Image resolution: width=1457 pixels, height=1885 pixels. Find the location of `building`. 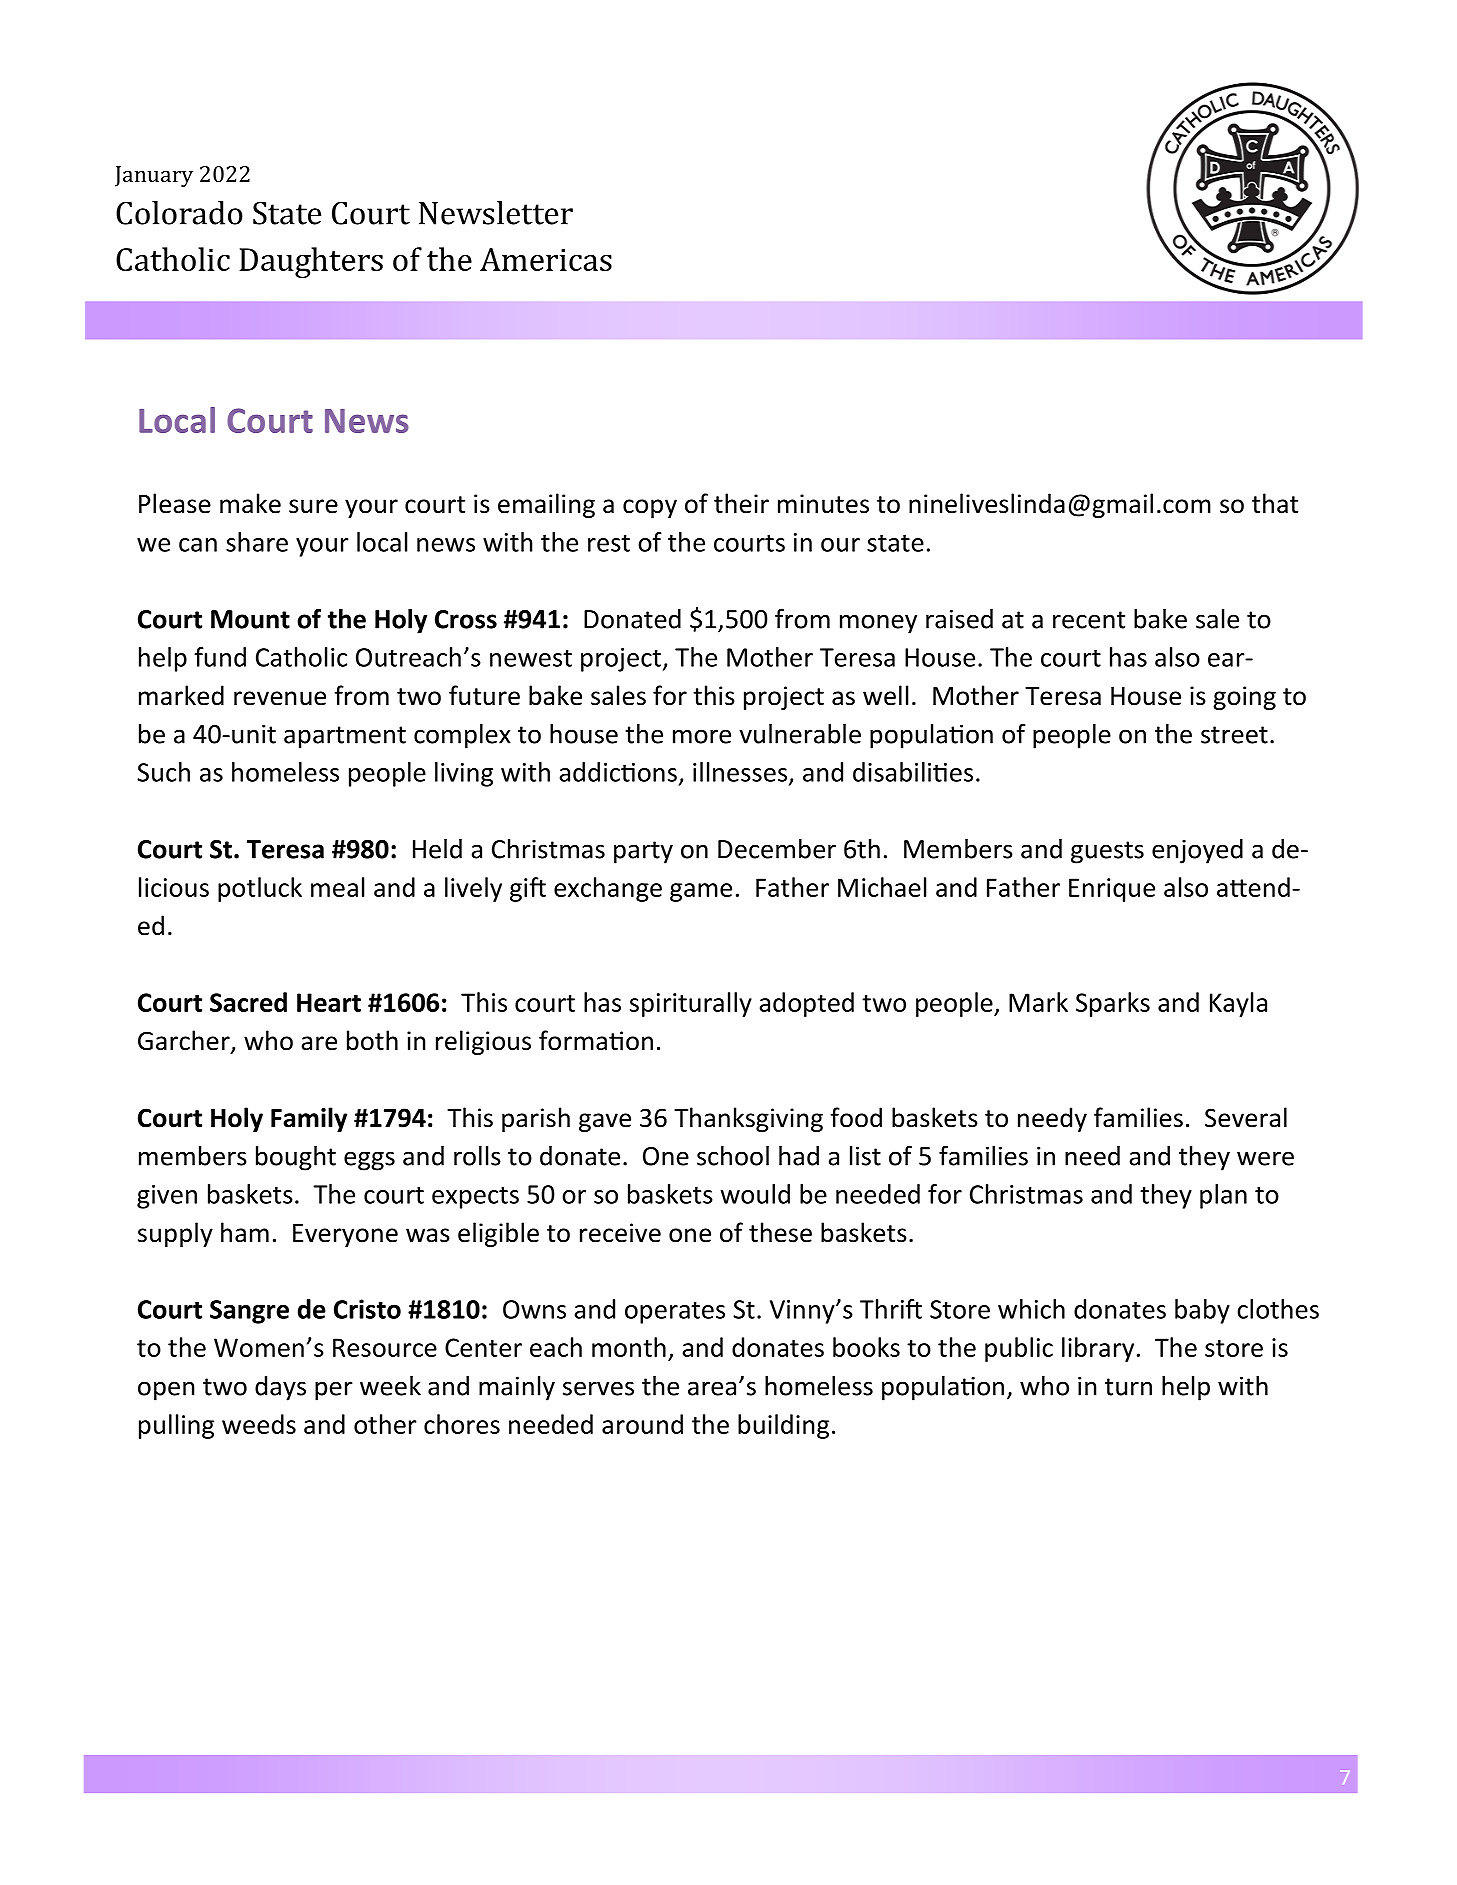

building is located at coordinates (783, 1426).
